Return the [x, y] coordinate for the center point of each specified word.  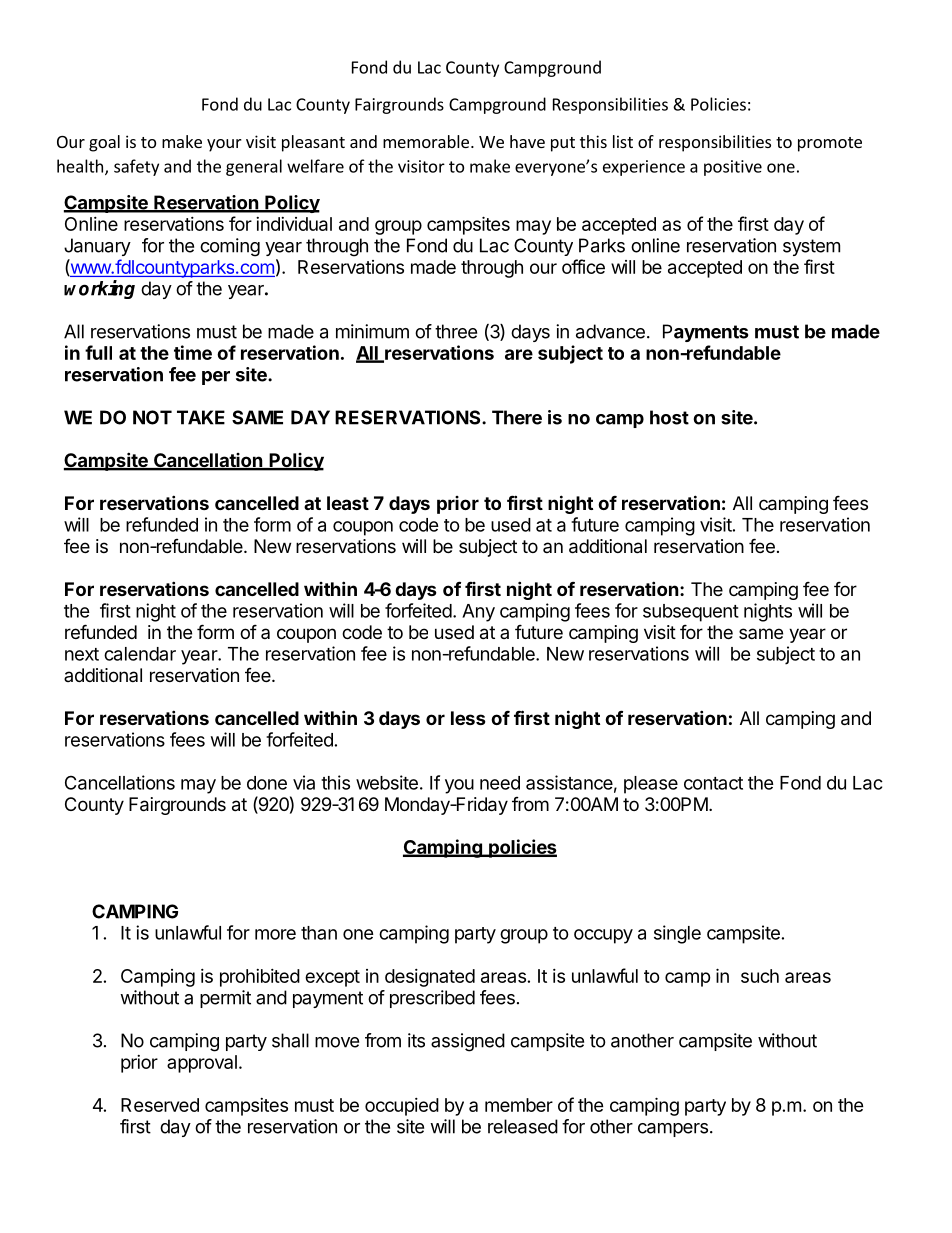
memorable [426, 141]
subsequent [691, 613]
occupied [402, 1107]
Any [478, 613]
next [82, 654]
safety [136, 167]
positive [733, 168]
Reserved [160, 1105]
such [760, 976]
